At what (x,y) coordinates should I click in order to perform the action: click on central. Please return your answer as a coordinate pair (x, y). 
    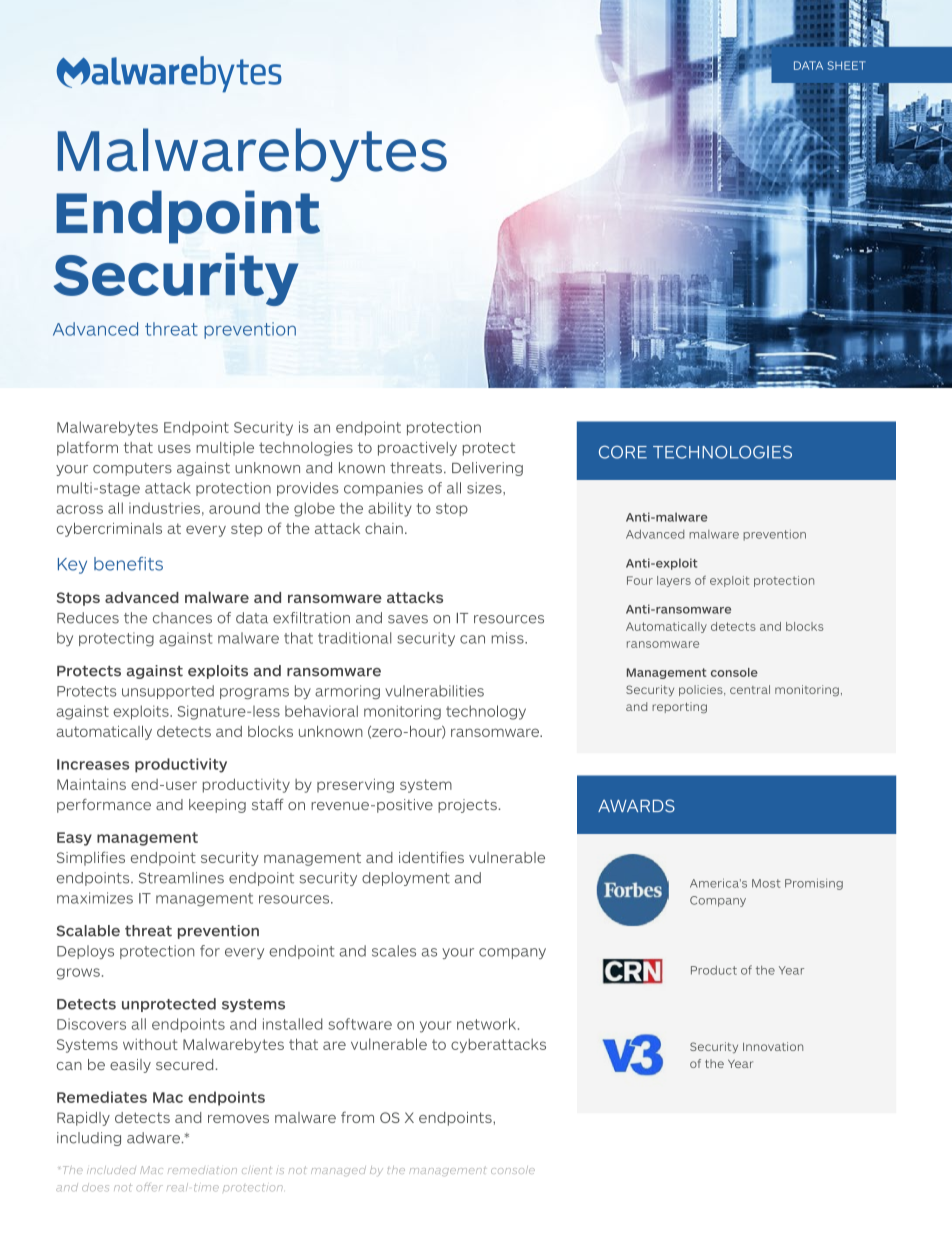
    Looking at the image, I should click on (750, 689).
